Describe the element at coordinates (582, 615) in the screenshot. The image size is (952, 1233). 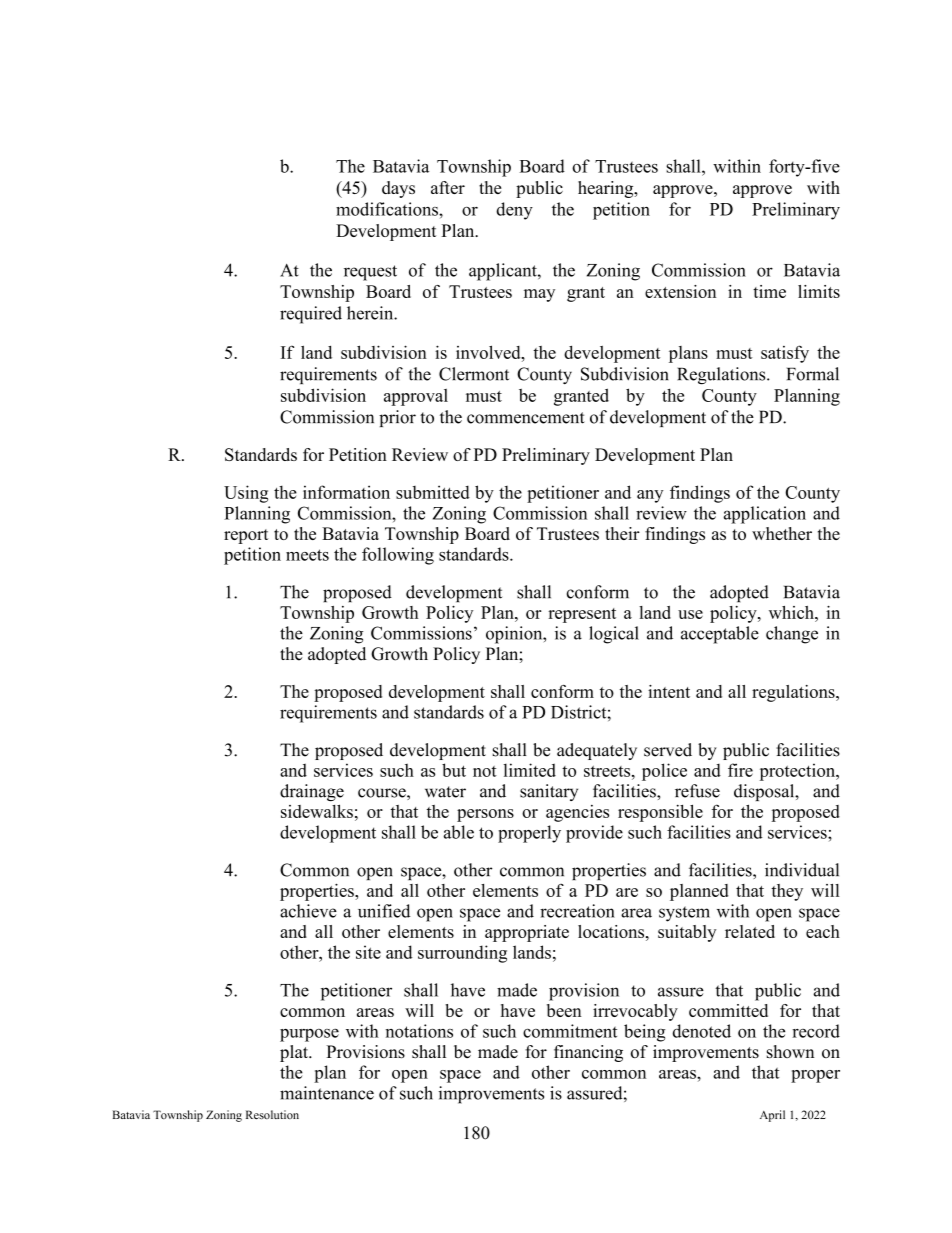
I see `represent` at that location.
